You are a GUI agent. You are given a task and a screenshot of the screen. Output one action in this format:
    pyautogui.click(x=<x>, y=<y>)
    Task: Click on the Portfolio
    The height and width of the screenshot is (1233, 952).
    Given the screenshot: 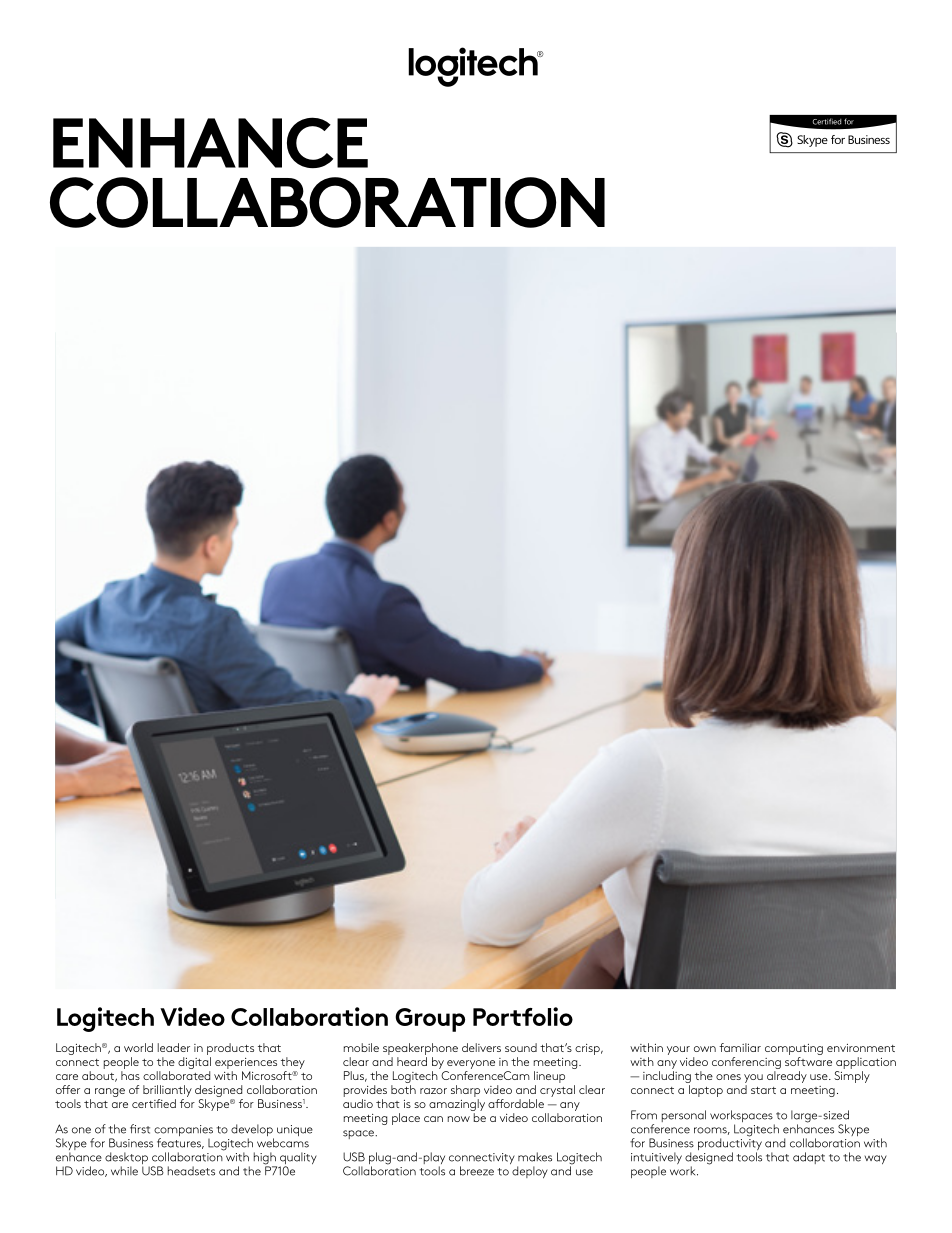 What is the action you would take?
    pyautogui.click(x=523, y=1016)
